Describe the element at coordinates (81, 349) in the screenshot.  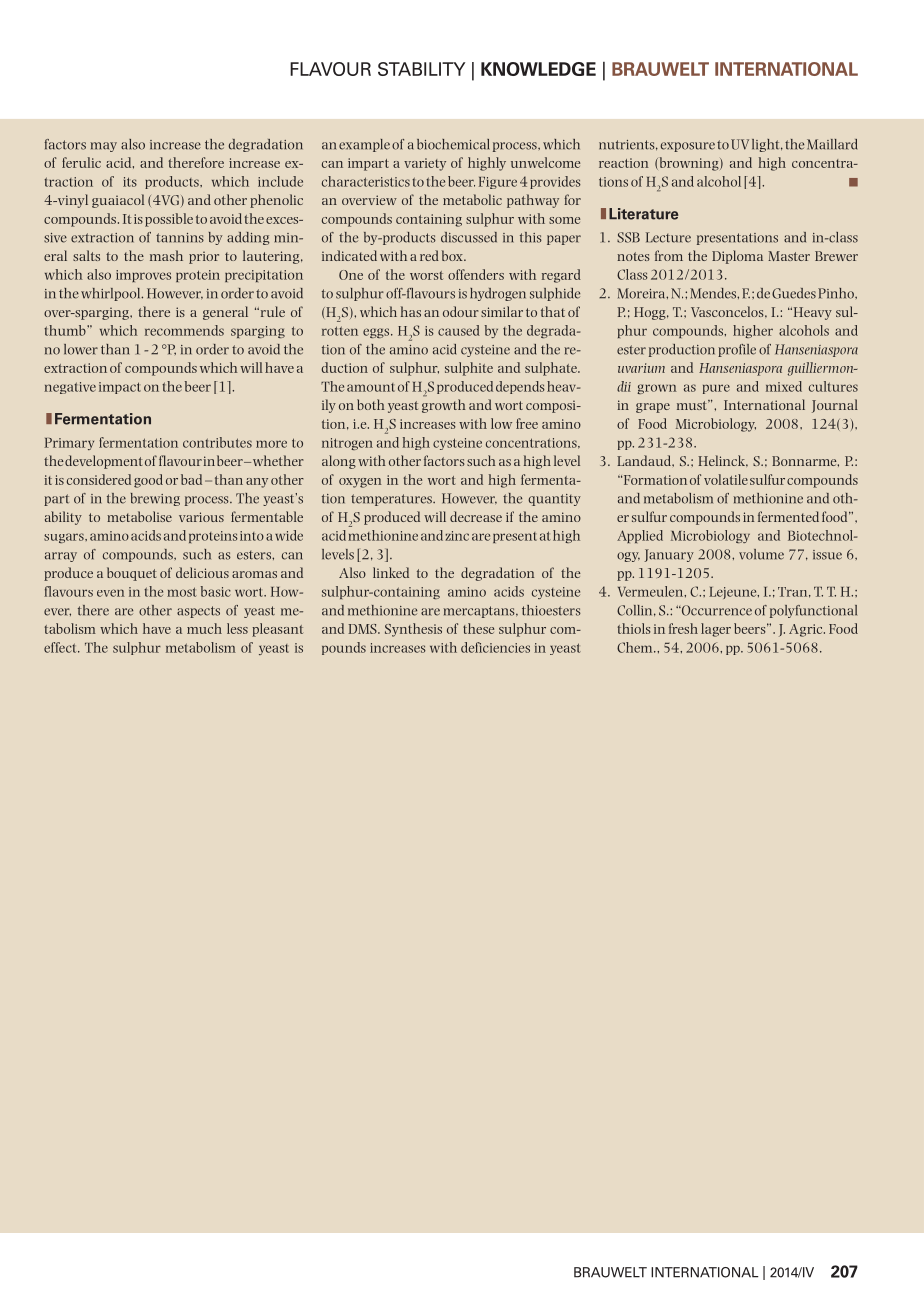
I see `lower` at that location.
